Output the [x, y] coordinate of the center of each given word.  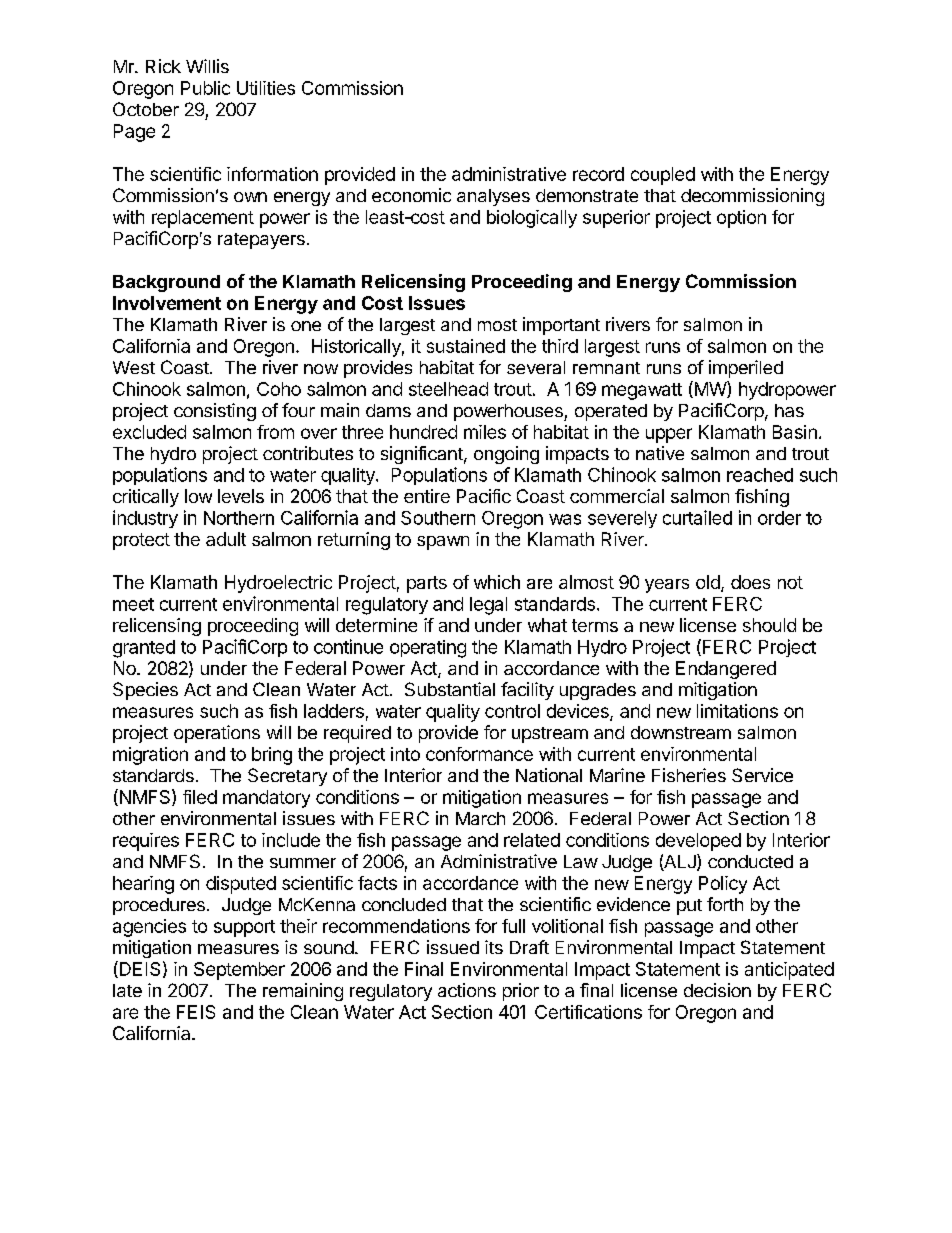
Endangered [726, 670]
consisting [215, 412]
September [239, 971]
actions [467, 990]
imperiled [746, 369]
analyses [493, 197]
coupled [663, 176]
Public [205, 88]
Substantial [450, 689]
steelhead [448, 389]
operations [217, 734]
